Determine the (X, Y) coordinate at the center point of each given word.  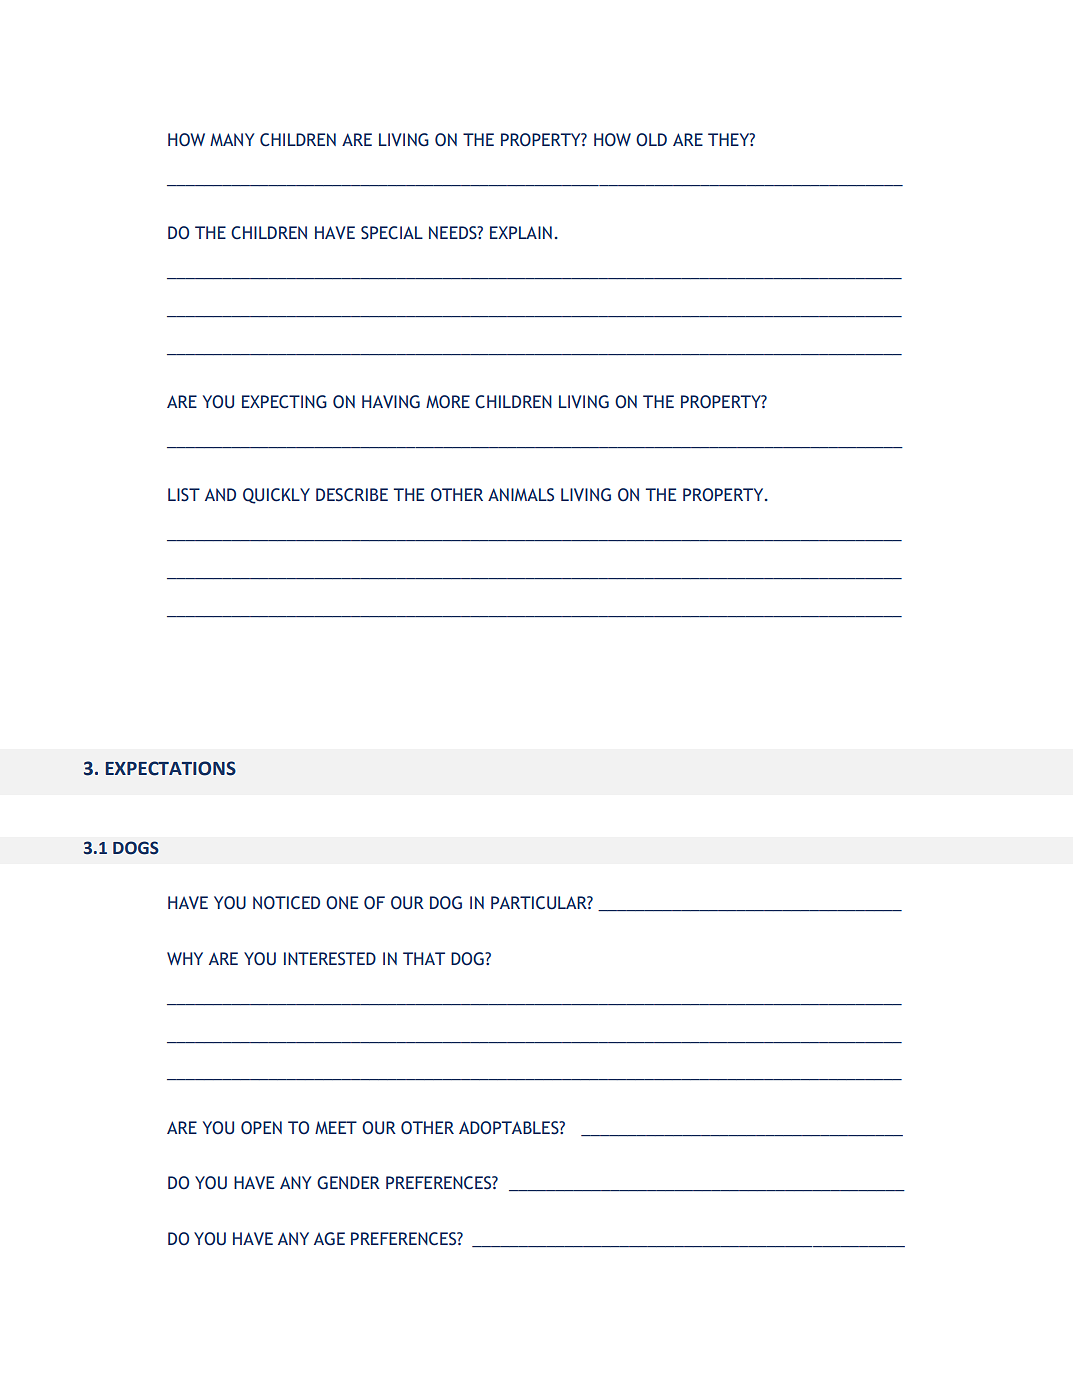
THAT (424, 958)
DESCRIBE (352, 495)
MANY (232, 139)
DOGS (136, 848)
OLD (651, 140)
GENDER (348, 1183)
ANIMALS (521, 495)
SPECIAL (392, 233)
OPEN (261, 1128)
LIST (184, 495)
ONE (342, 903)
